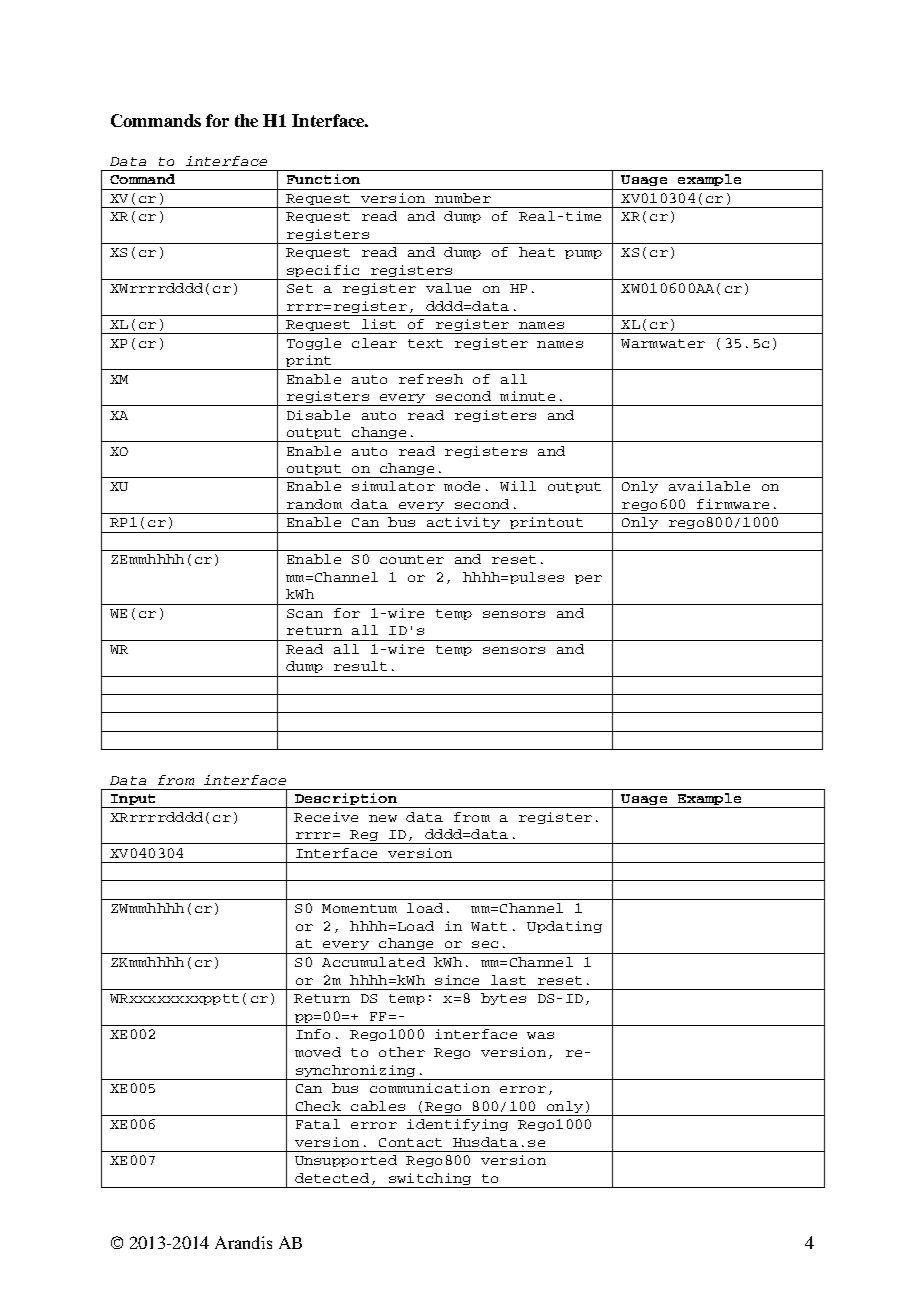 This page has width=924, height=1308. Describe the element at coordinates (346, 1161) in the page. I see `Unsupported` at that location.
